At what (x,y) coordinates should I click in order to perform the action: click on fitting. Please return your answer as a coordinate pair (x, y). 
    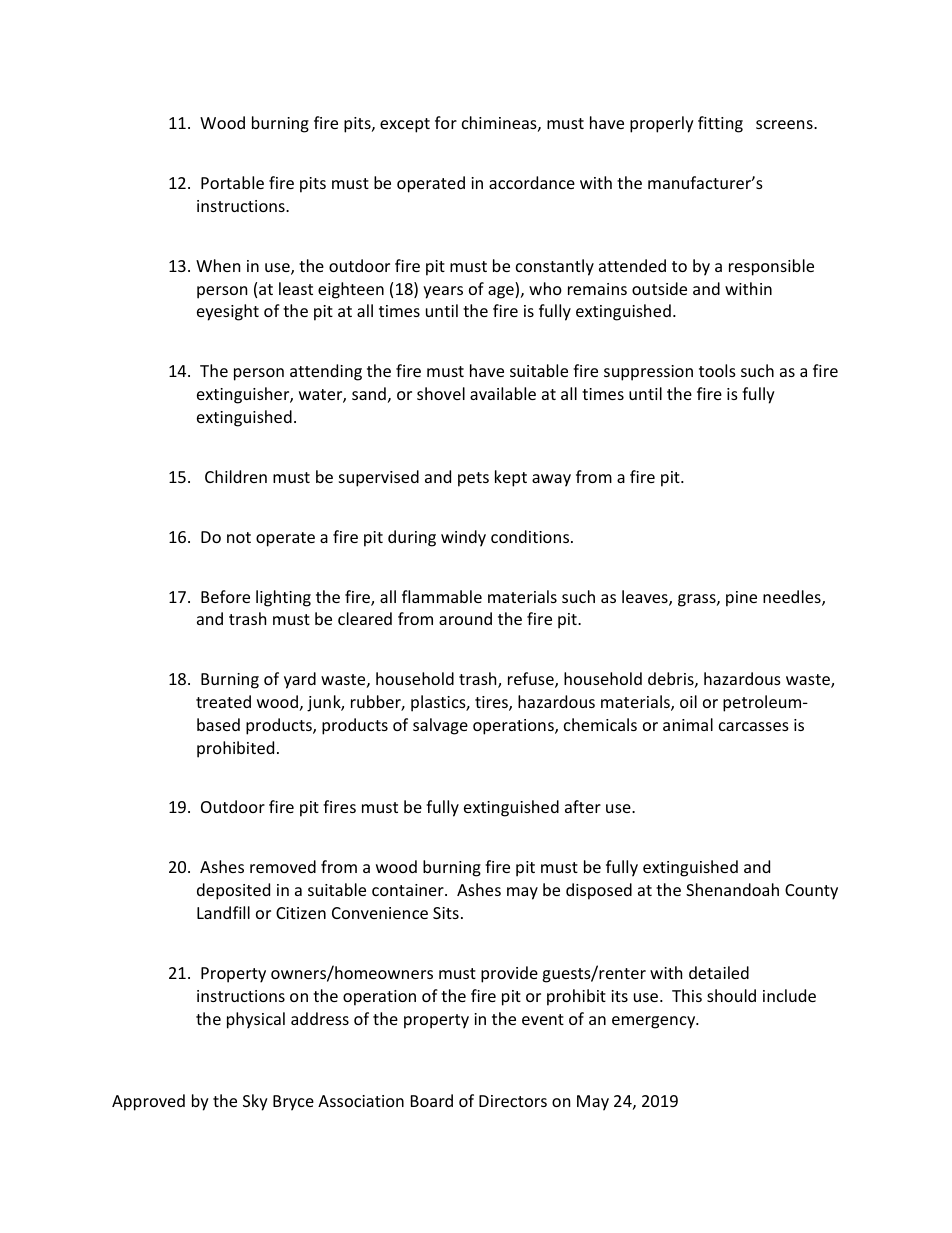
    Looking at the image, I should click on (720, 124).
